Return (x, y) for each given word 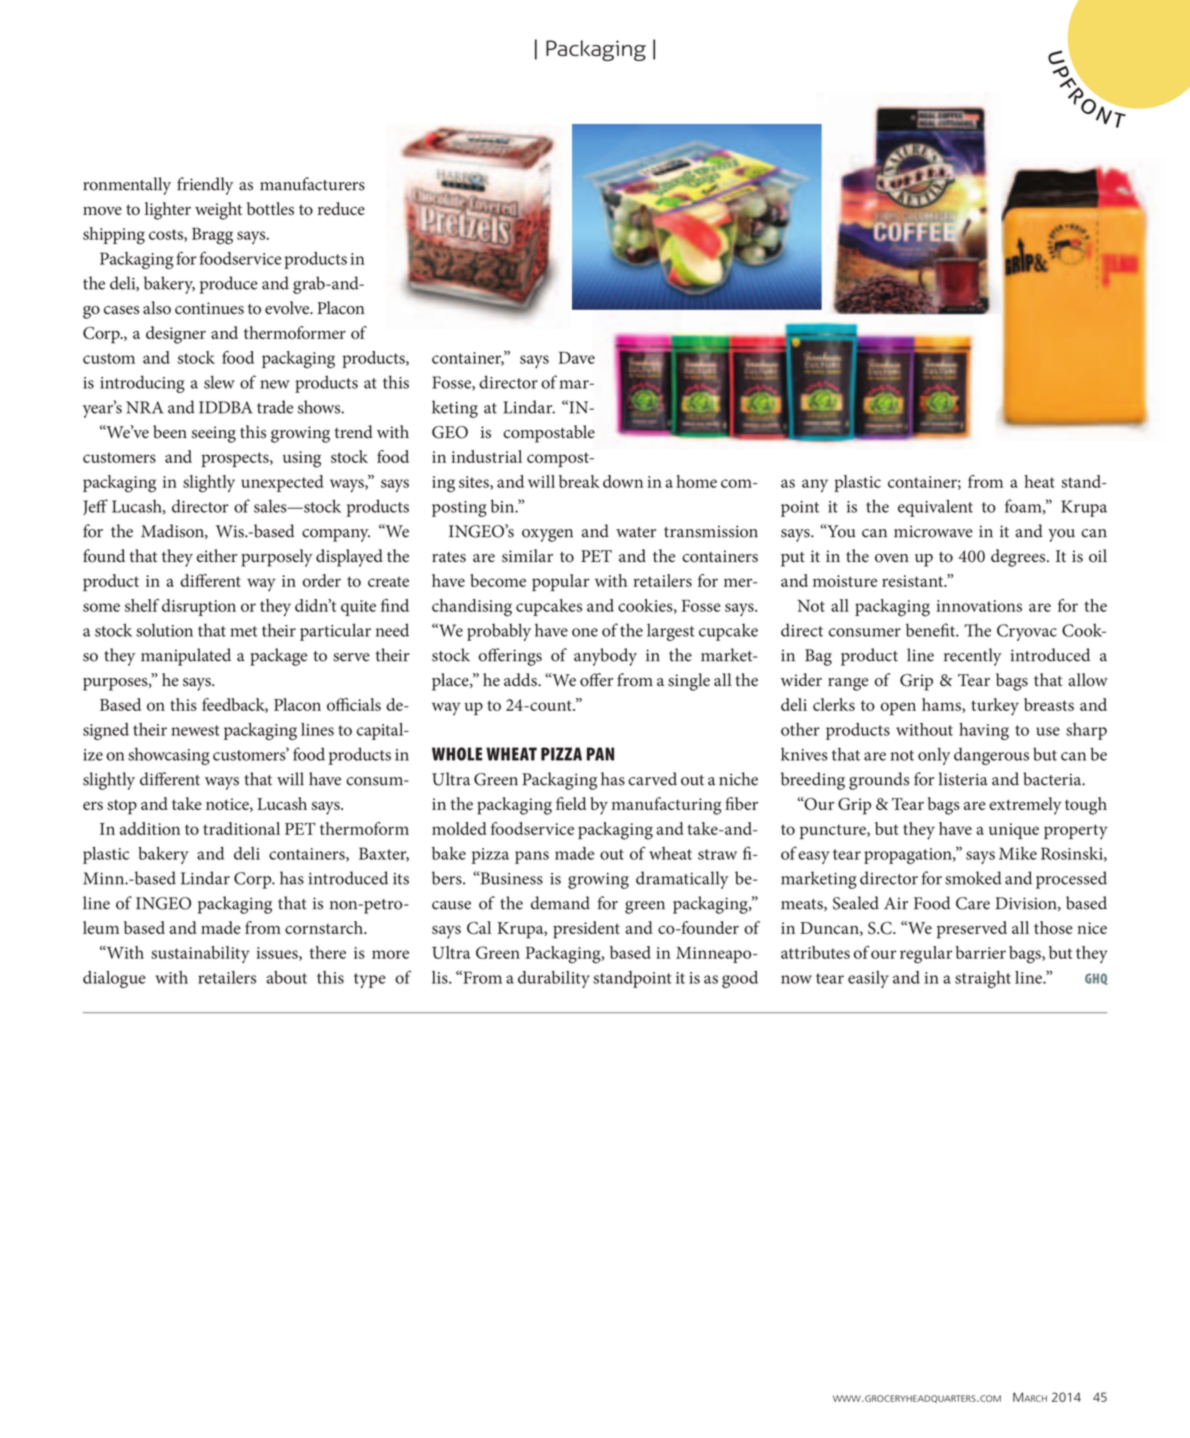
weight (218, 211)
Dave (576, 358)
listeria (963, 779)
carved (652, 779)
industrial (486, 456)
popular (560, 582)
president (586, 930)
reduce (341, 208)
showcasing (169, 756)
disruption (199, 607)
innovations (979, 606)
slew (219, 382)
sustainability (200, 954)
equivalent (935, 508)
